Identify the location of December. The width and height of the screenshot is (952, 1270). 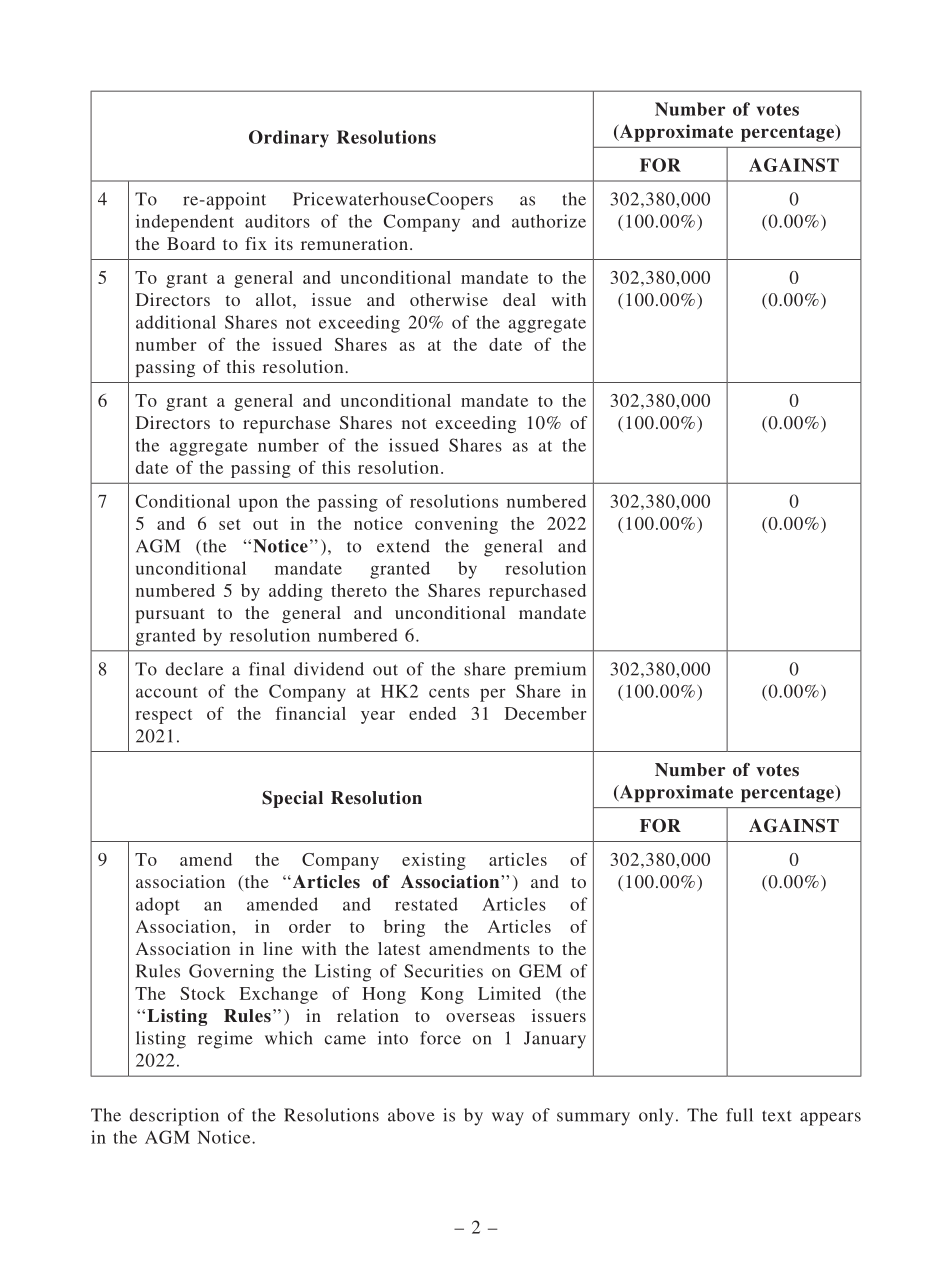
(545, 713).
